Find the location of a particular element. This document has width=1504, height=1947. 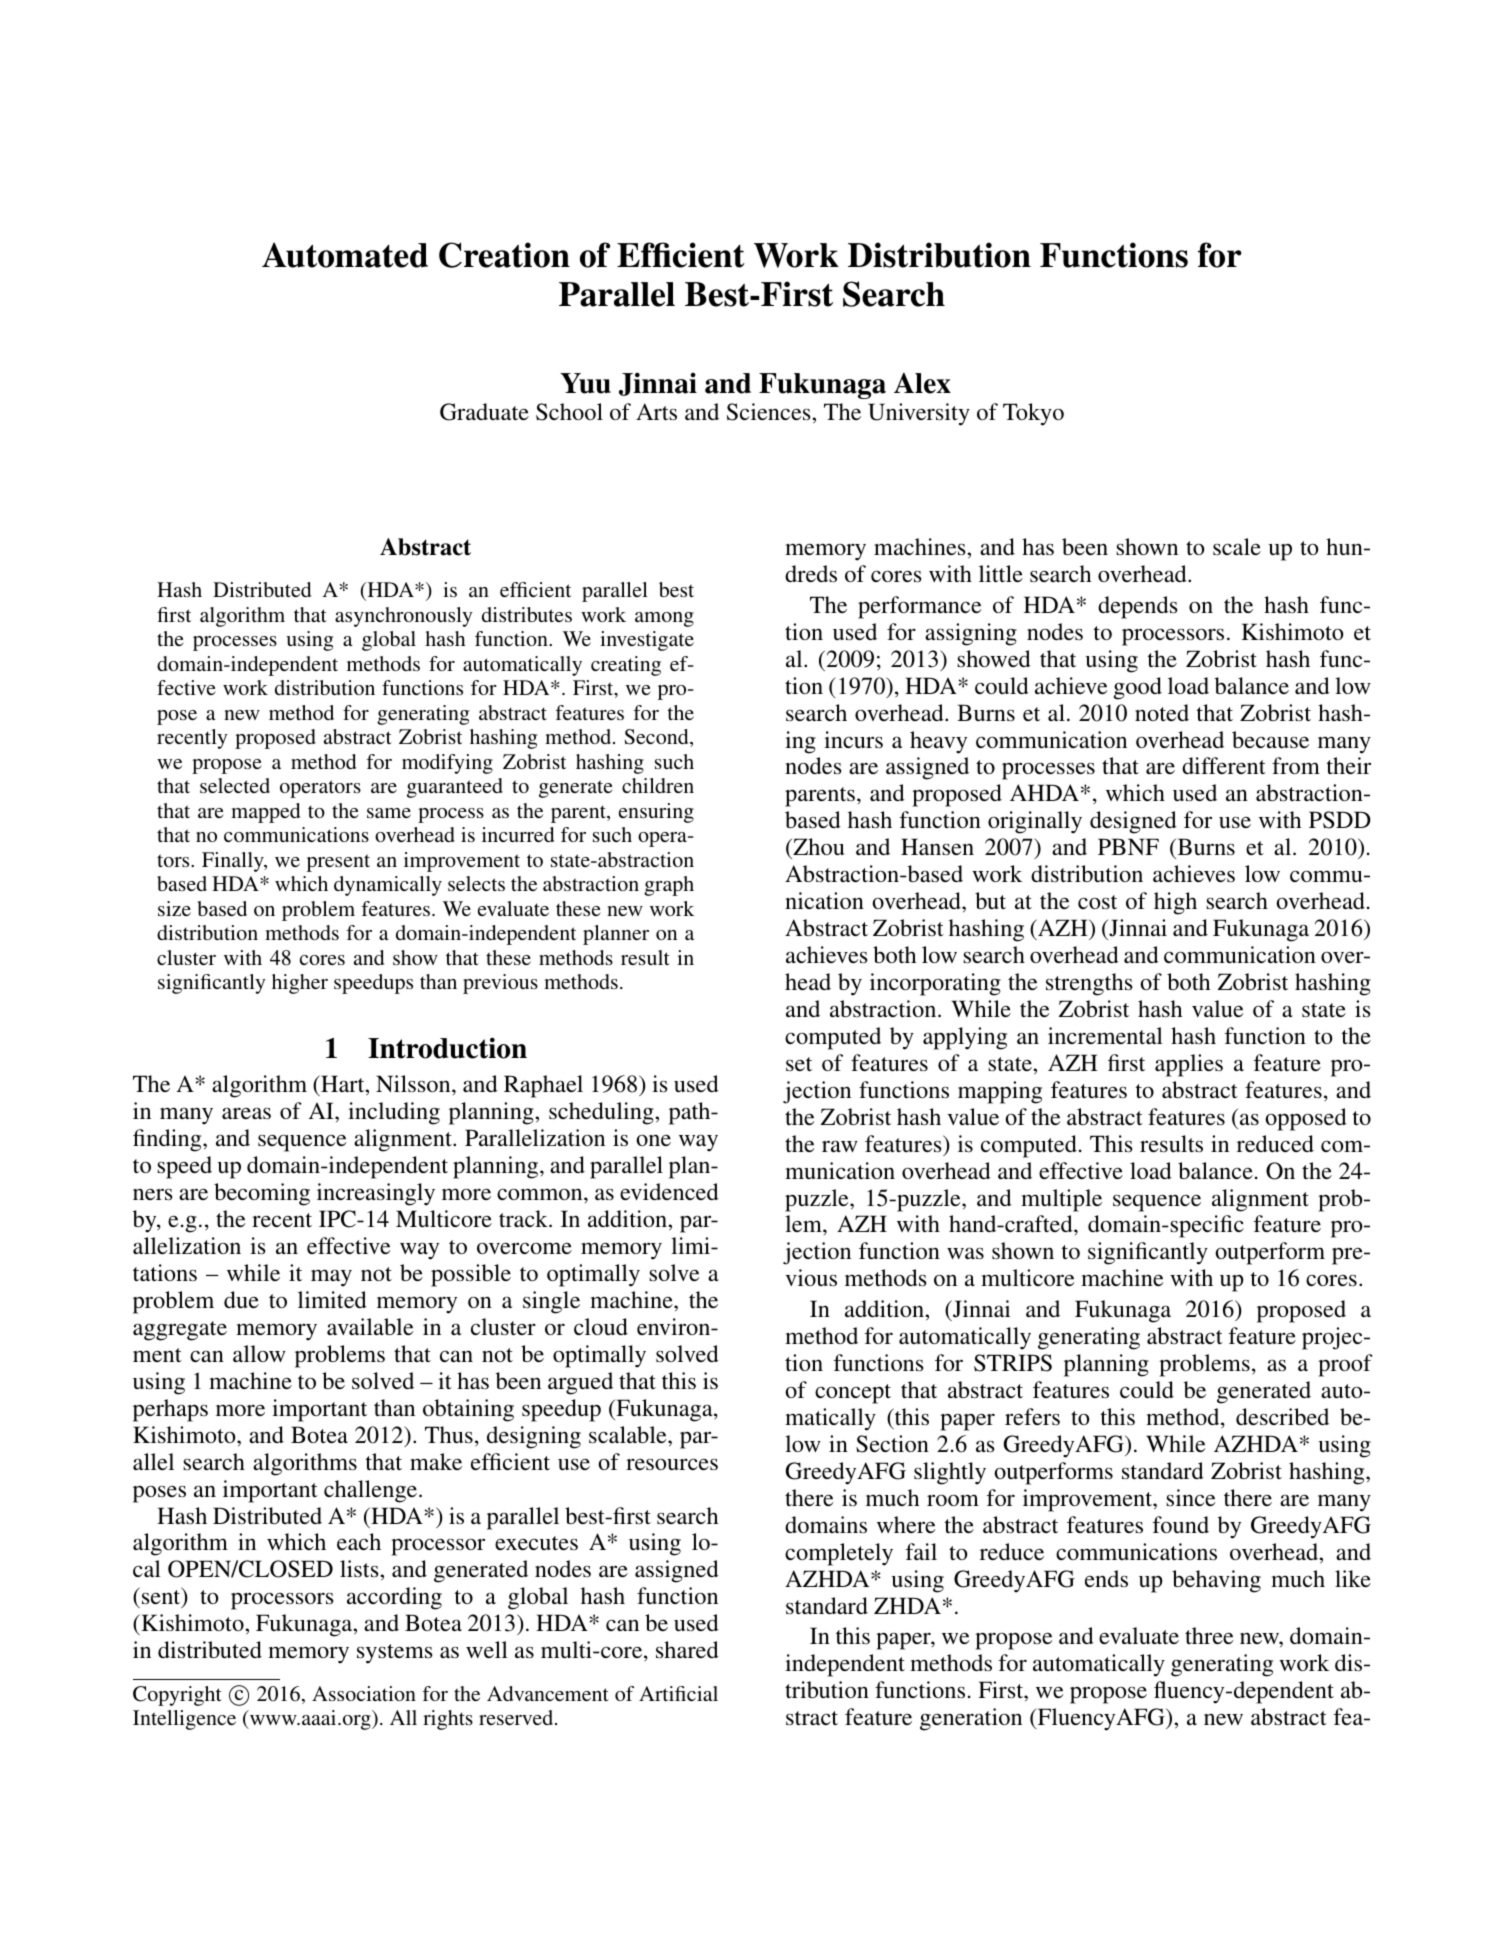

applies is located at coordinates (1189, 1065).
